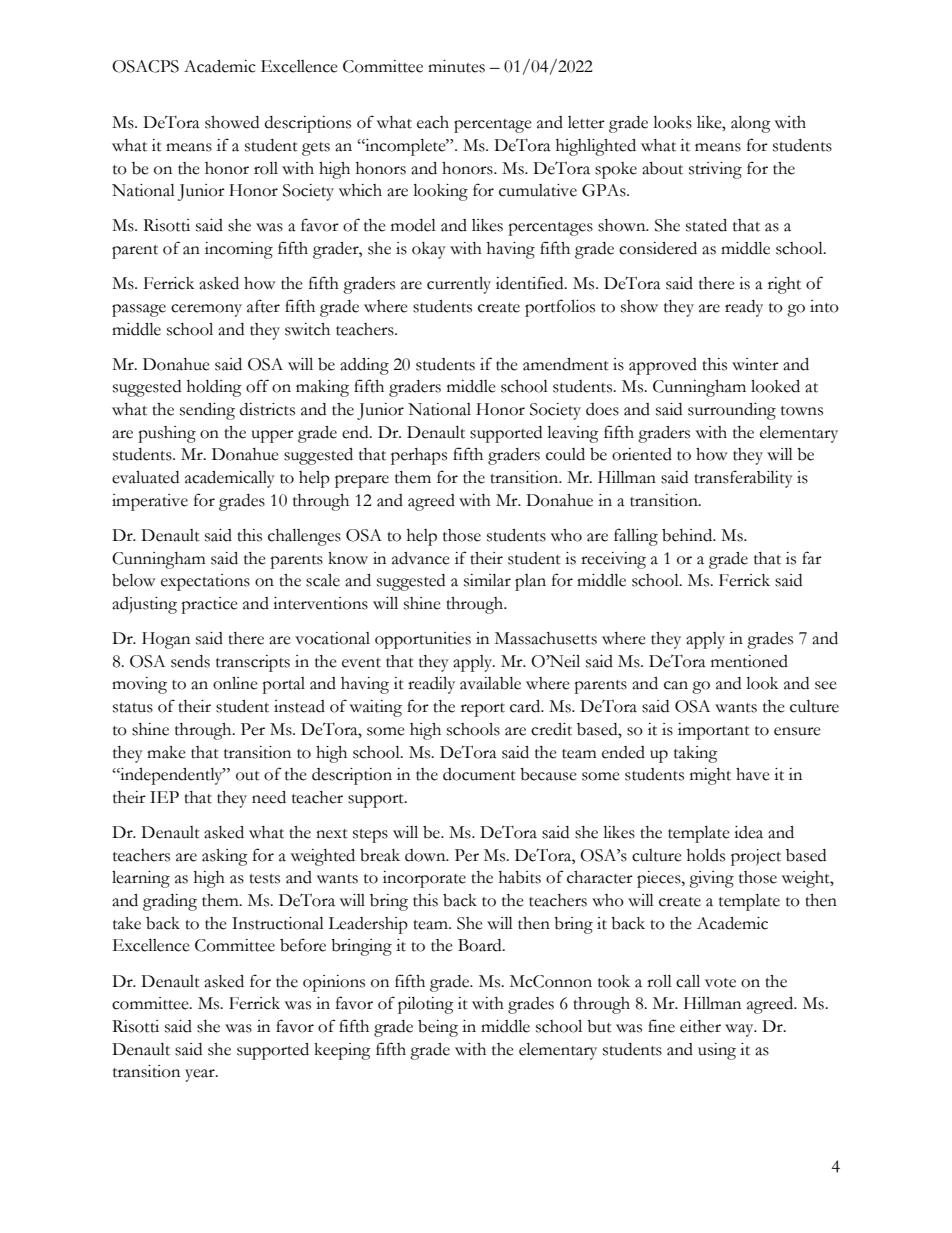  I want to click on far, so click(812, 558).
